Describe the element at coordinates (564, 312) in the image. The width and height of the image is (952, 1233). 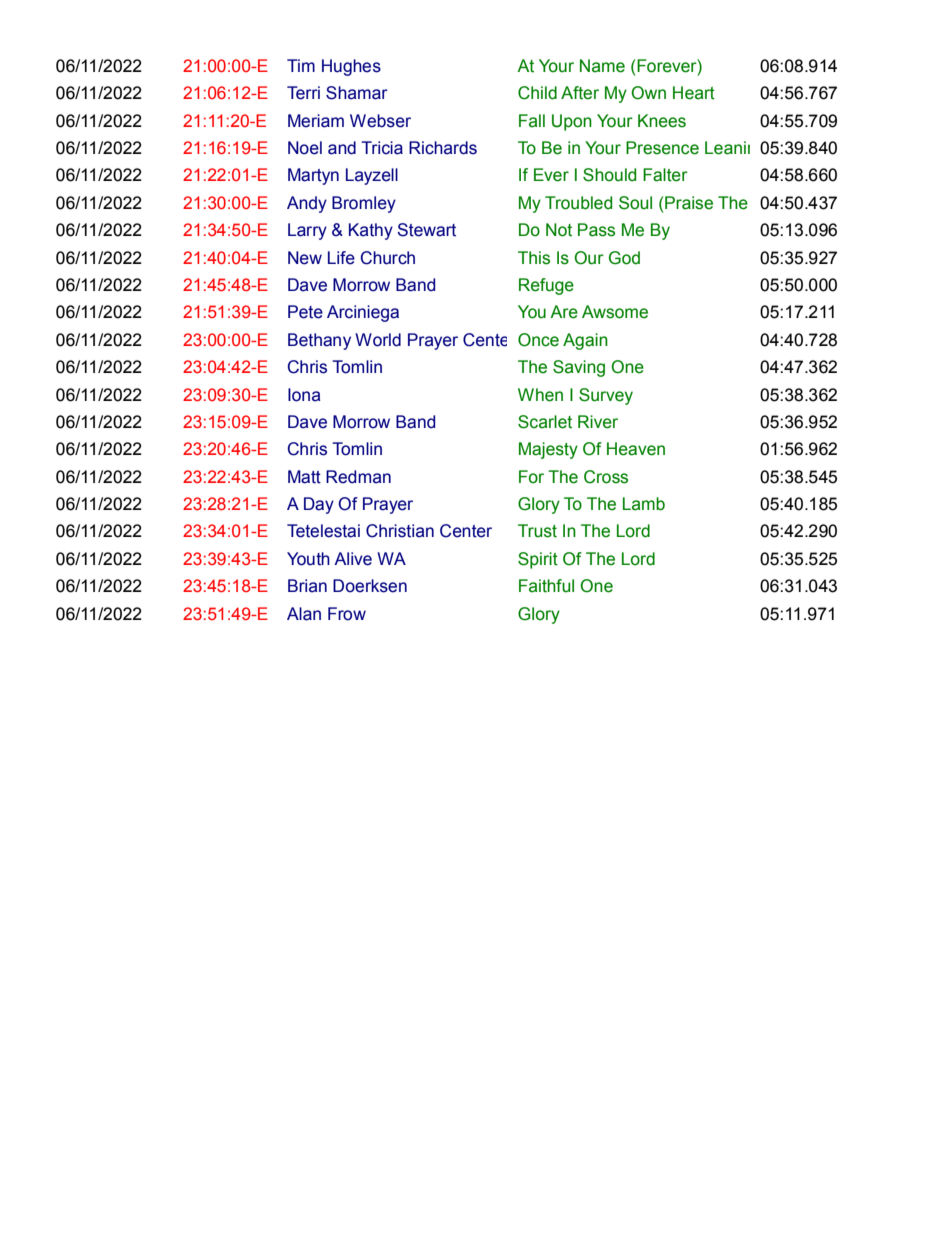
I see `Are` at that location.
